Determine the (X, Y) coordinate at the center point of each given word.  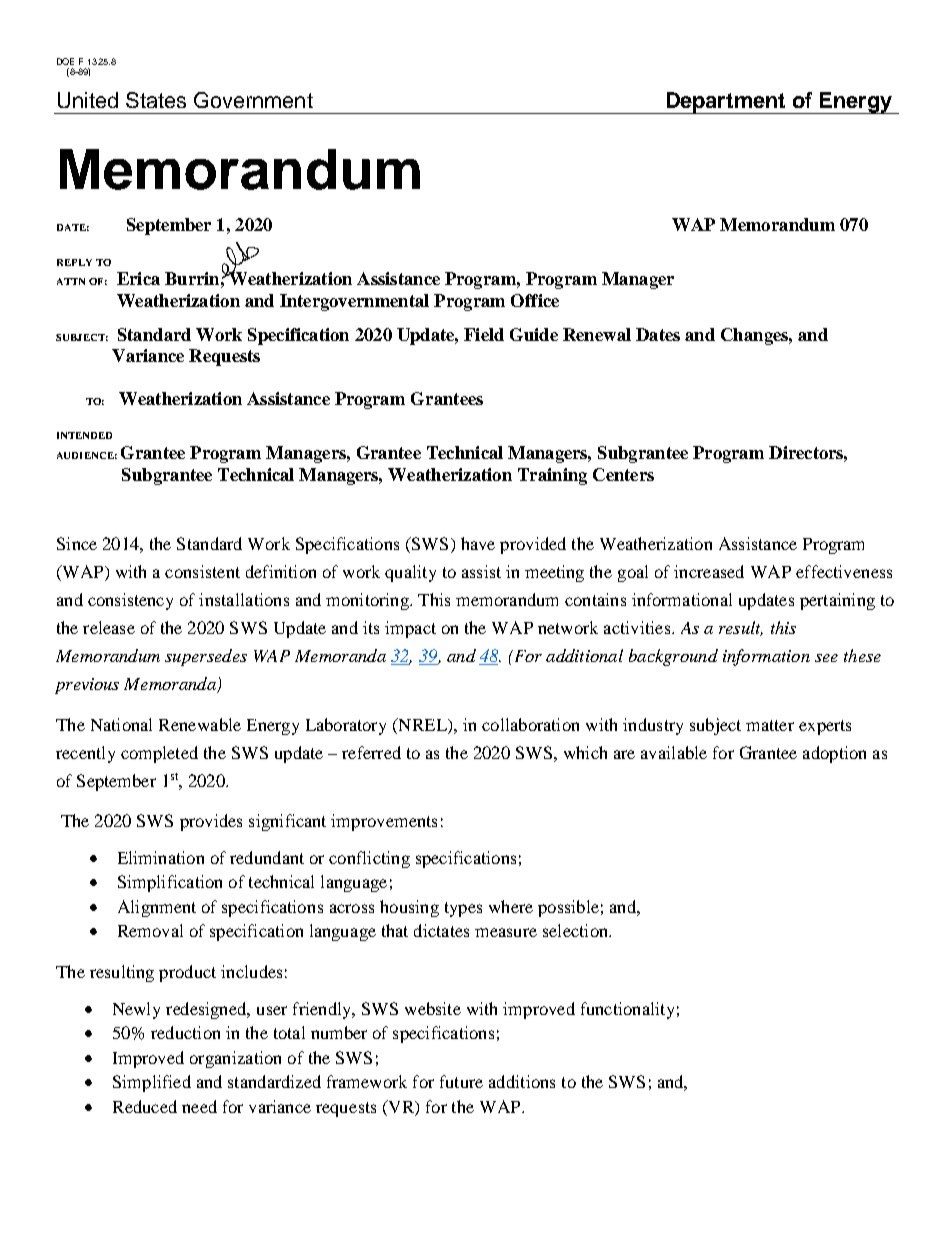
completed (159, 754)
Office (535, 300)
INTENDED (84, 435)
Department (726, 103)
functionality (627, 1010)
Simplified (152, 1083)
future (461, 1081)
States (156, 100)
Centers (623, 474)
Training (552, 476)
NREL (422, 724)
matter (770, 725)
